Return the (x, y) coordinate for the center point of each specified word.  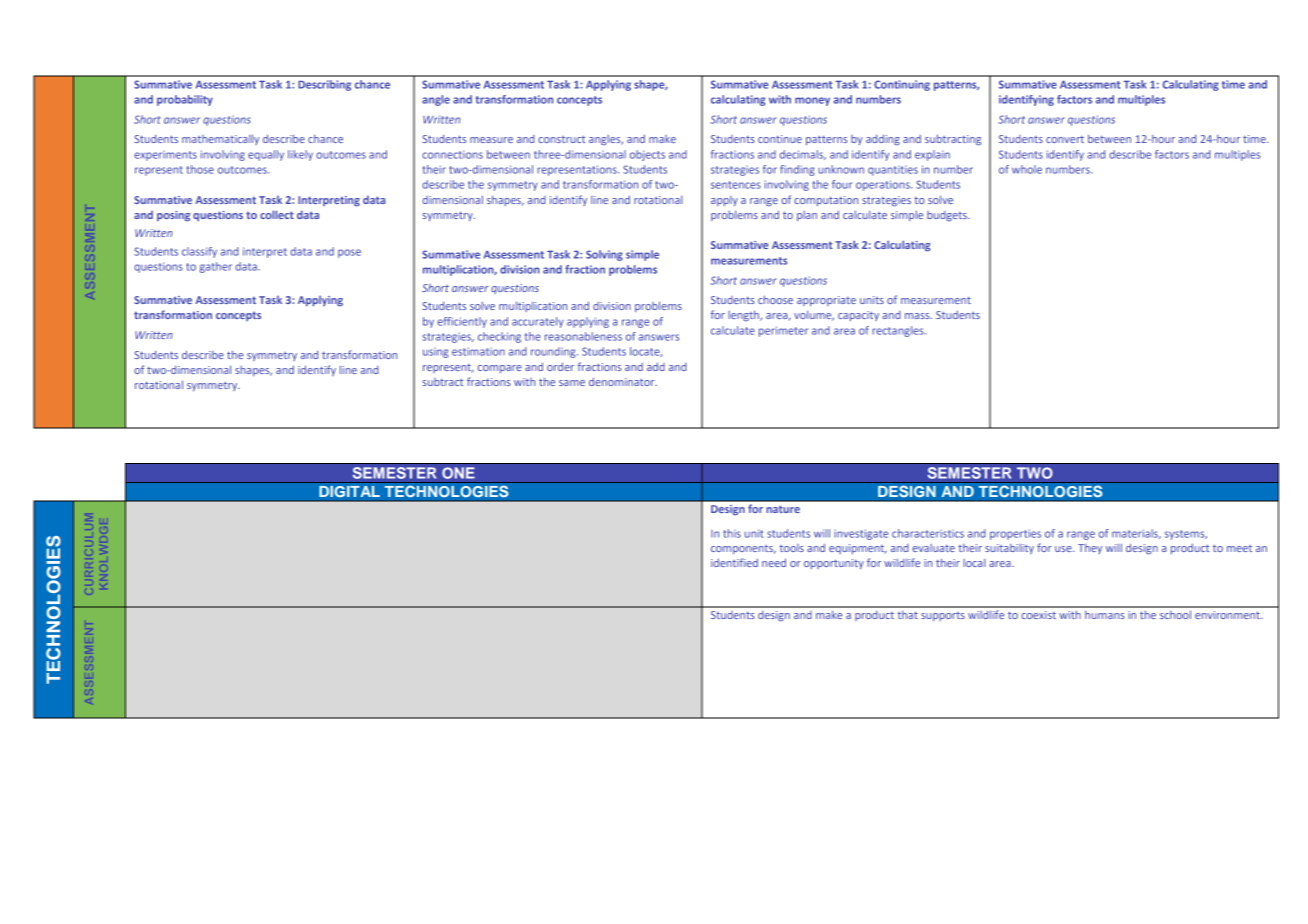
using (435, 353)
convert (1065, 139)
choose (775, 300)
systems (1186, 535)
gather (216, 267)
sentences (736, 185)
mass (918, 316)
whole (1027, 169)
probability (185, 100)
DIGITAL (349, 492)
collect (277, 214)
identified (734, 562)
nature (783, 509)
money (812, 101)
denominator (623, 381)
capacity (858, 316)
